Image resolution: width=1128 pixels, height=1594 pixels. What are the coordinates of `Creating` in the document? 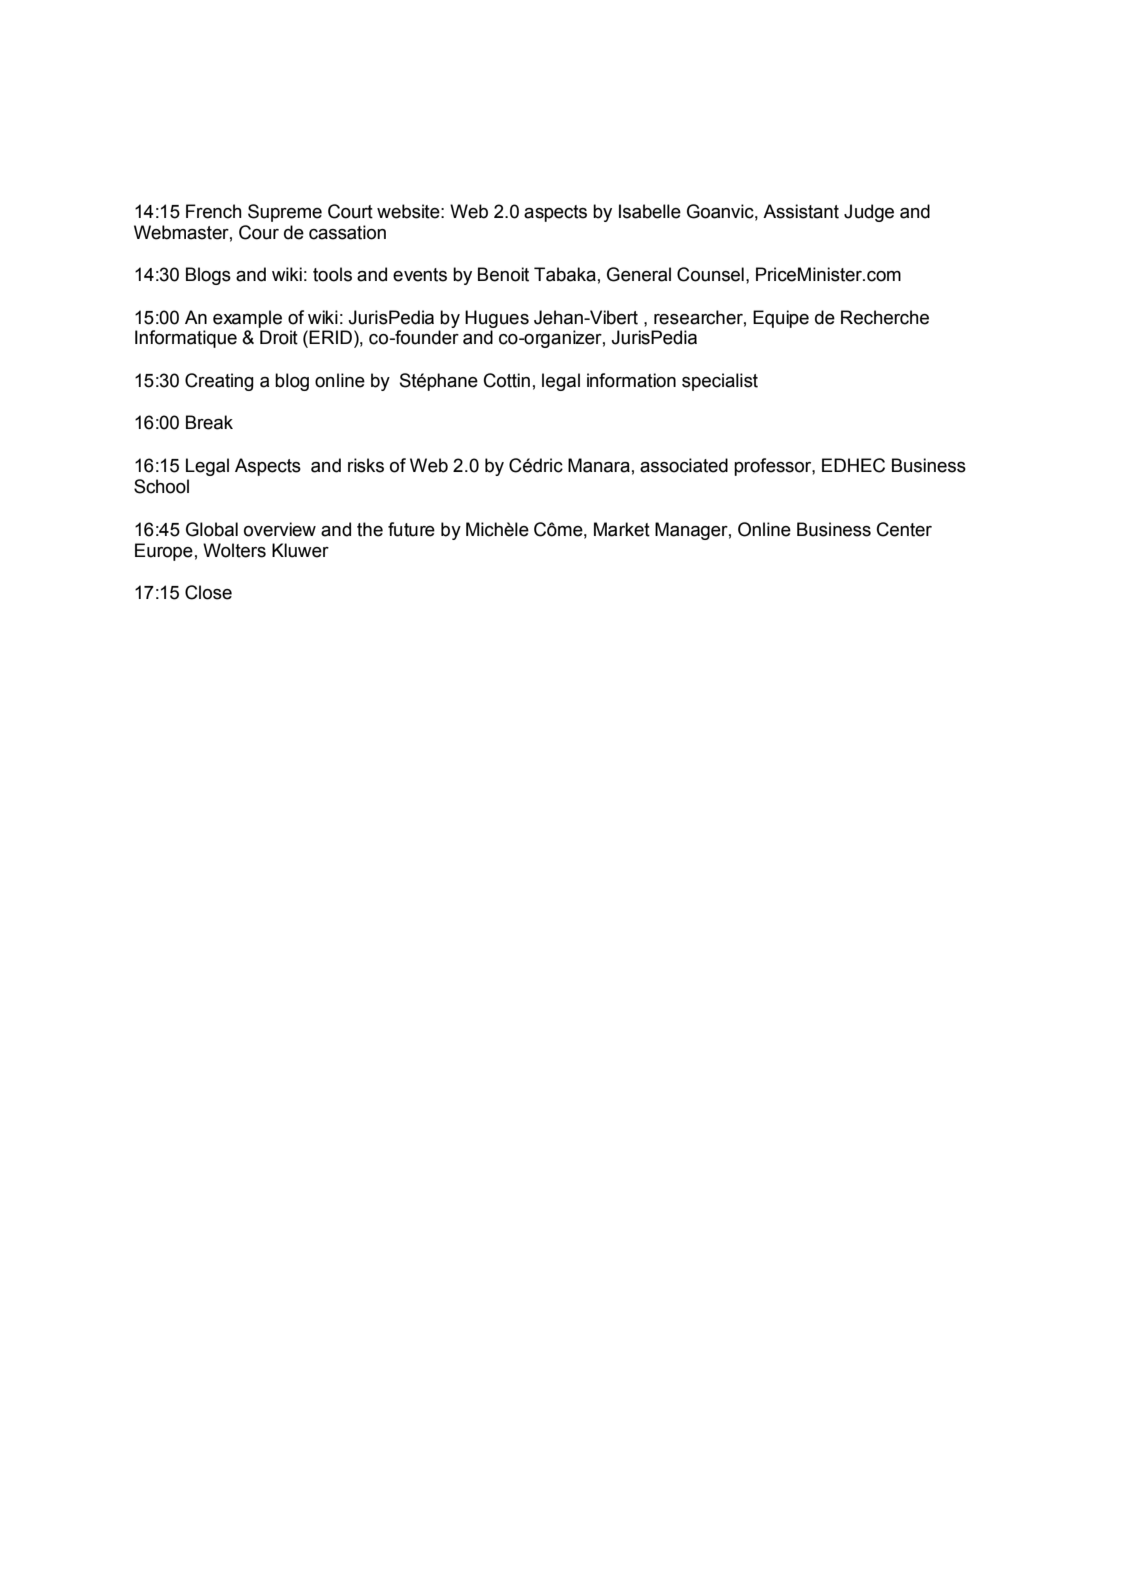 It's located at (219, 382).
